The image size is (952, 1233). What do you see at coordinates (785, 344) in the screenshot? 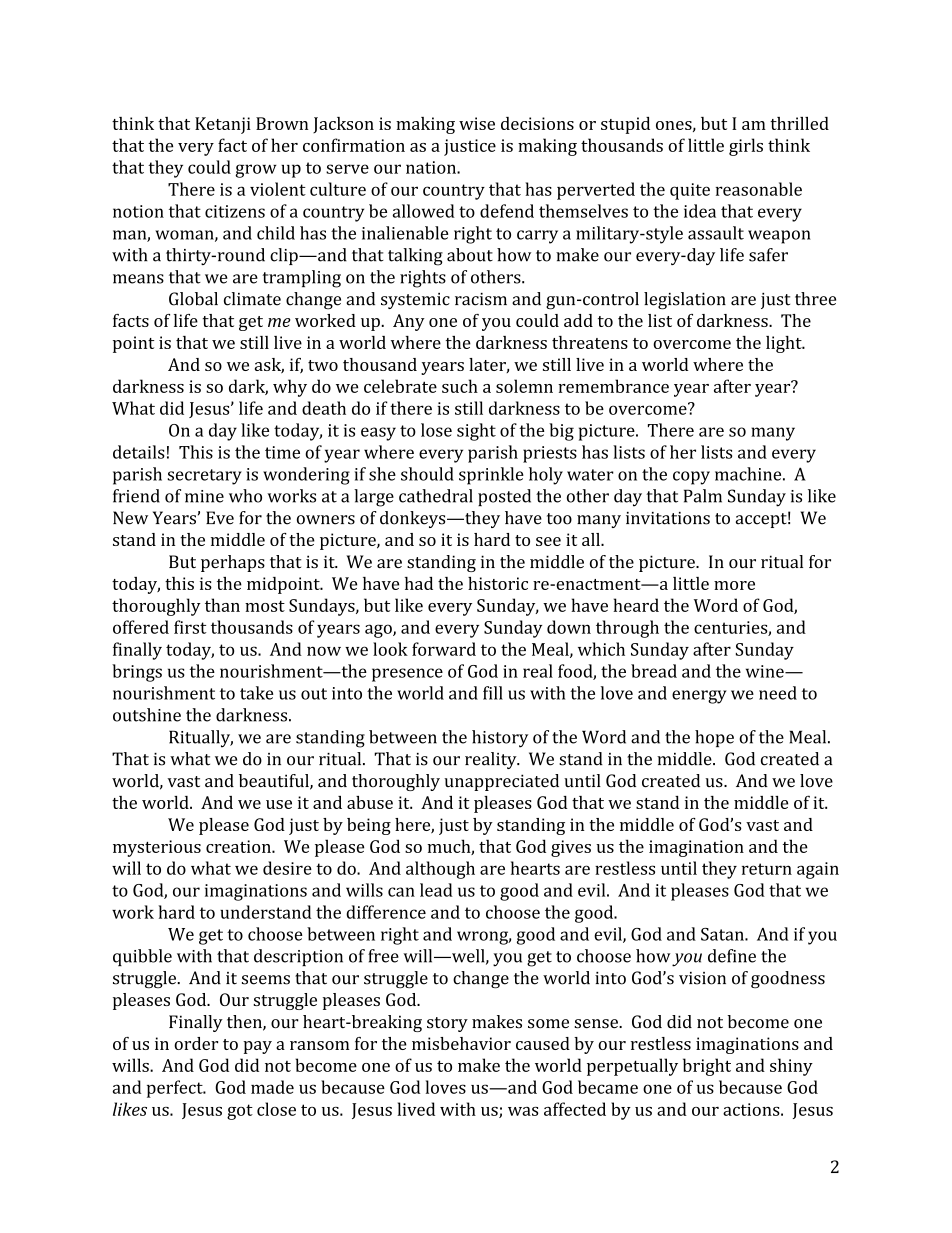
I see `light` at bounding box center [785, 344].
